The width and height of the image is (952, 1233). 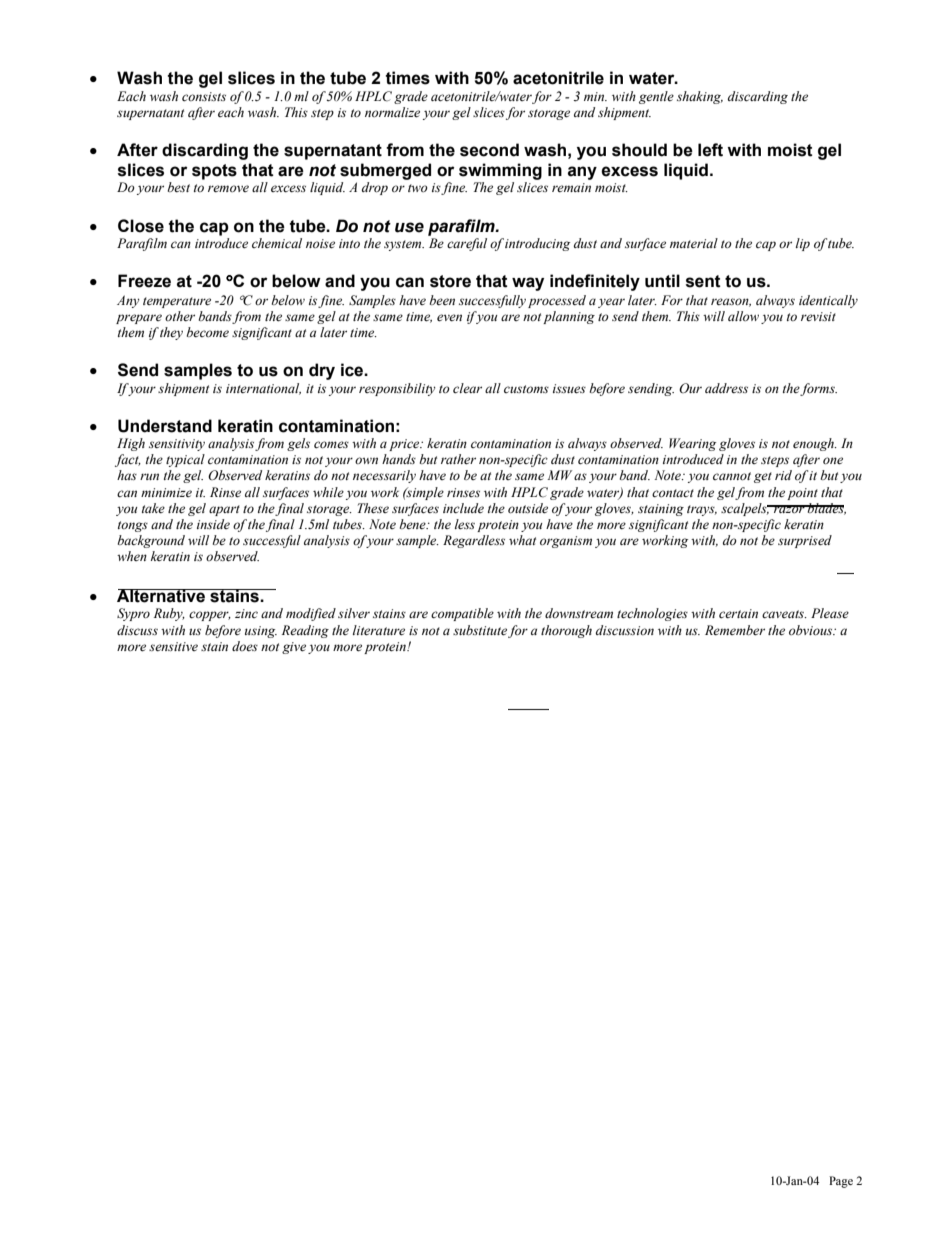 I want to click on second, so click(x=489, y=150).
